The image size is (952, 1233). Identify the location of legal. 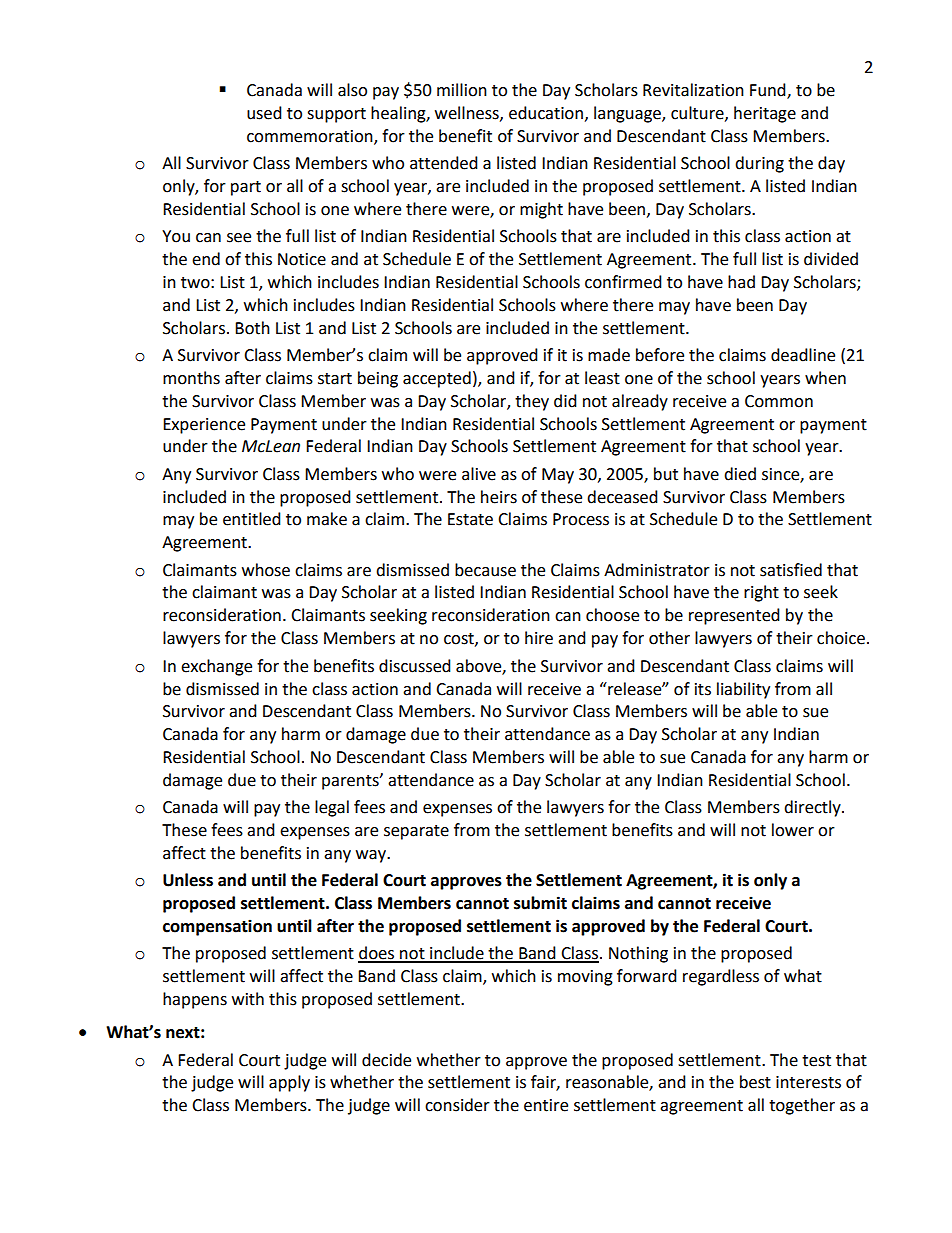
(332, 808).
